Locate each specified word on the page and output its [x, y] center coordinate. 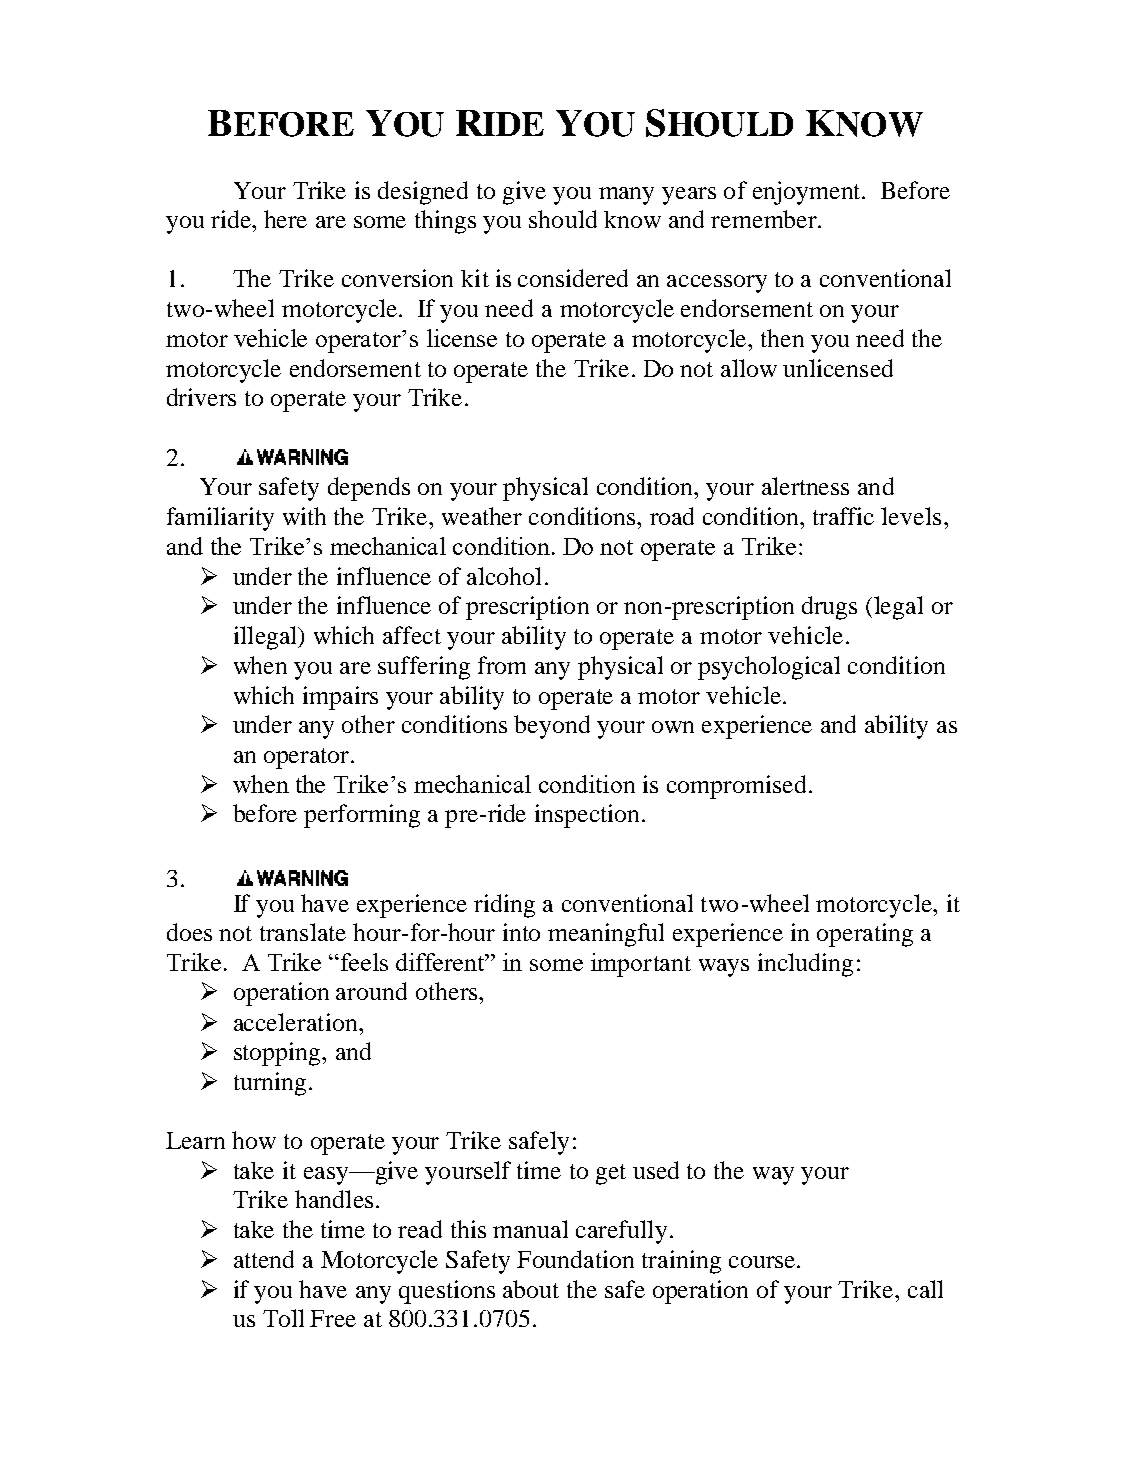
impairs [340, 698]
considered [573, 278]
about [531, 1289]
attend [264, 1259]
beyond [552, 727]
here [285, 219]
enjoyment [808, 193]
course [763, 1262]
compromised [736, 787]
